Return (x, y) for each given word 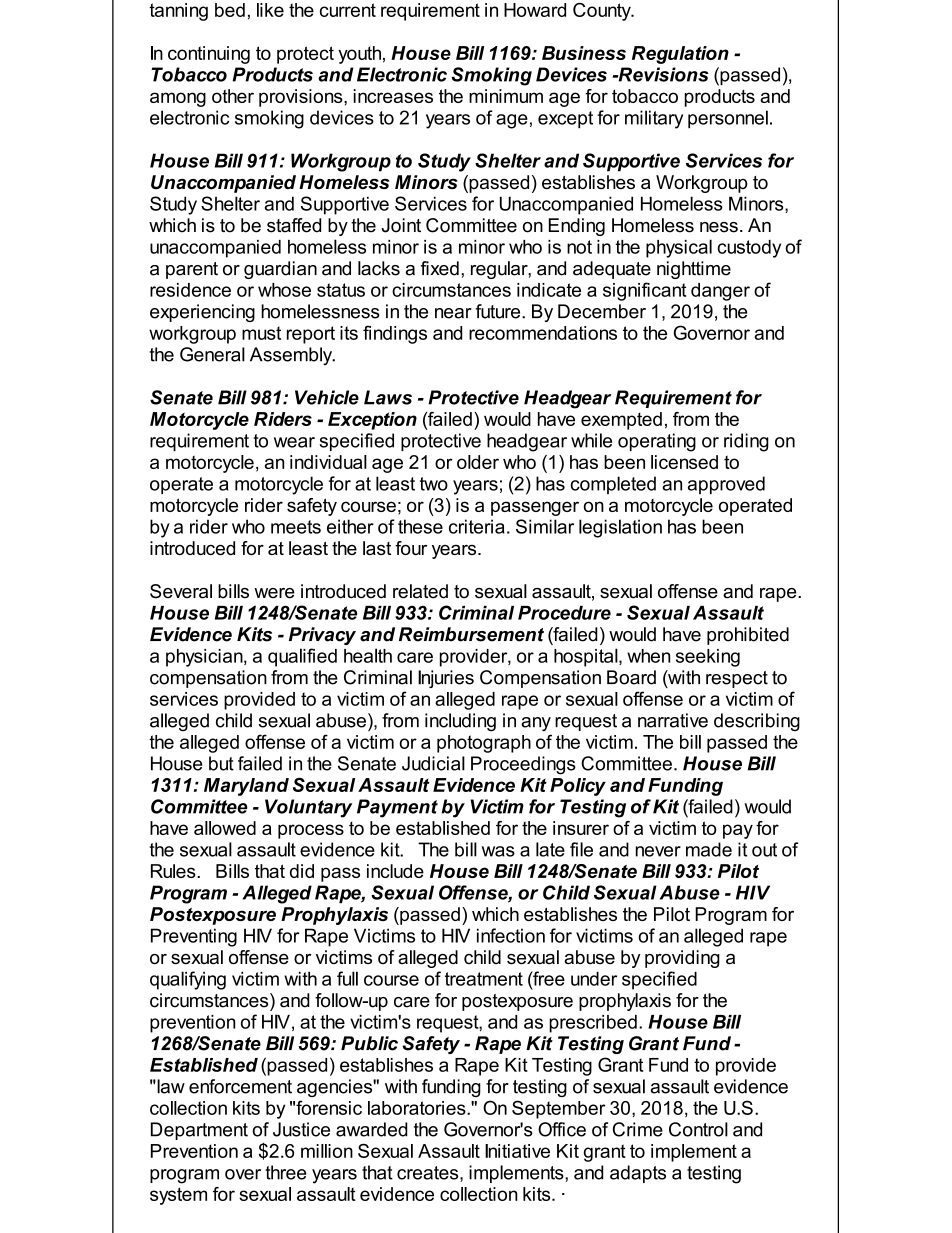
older (478, 462)
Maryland (246, 787)
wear (294, 442)
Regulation (680, 55)
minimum (506, 96)
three (285, 1172)
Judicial (433, 763)
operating (657, 442)
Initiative (517, 1151)
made (709, 849)
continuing (209, 55)
